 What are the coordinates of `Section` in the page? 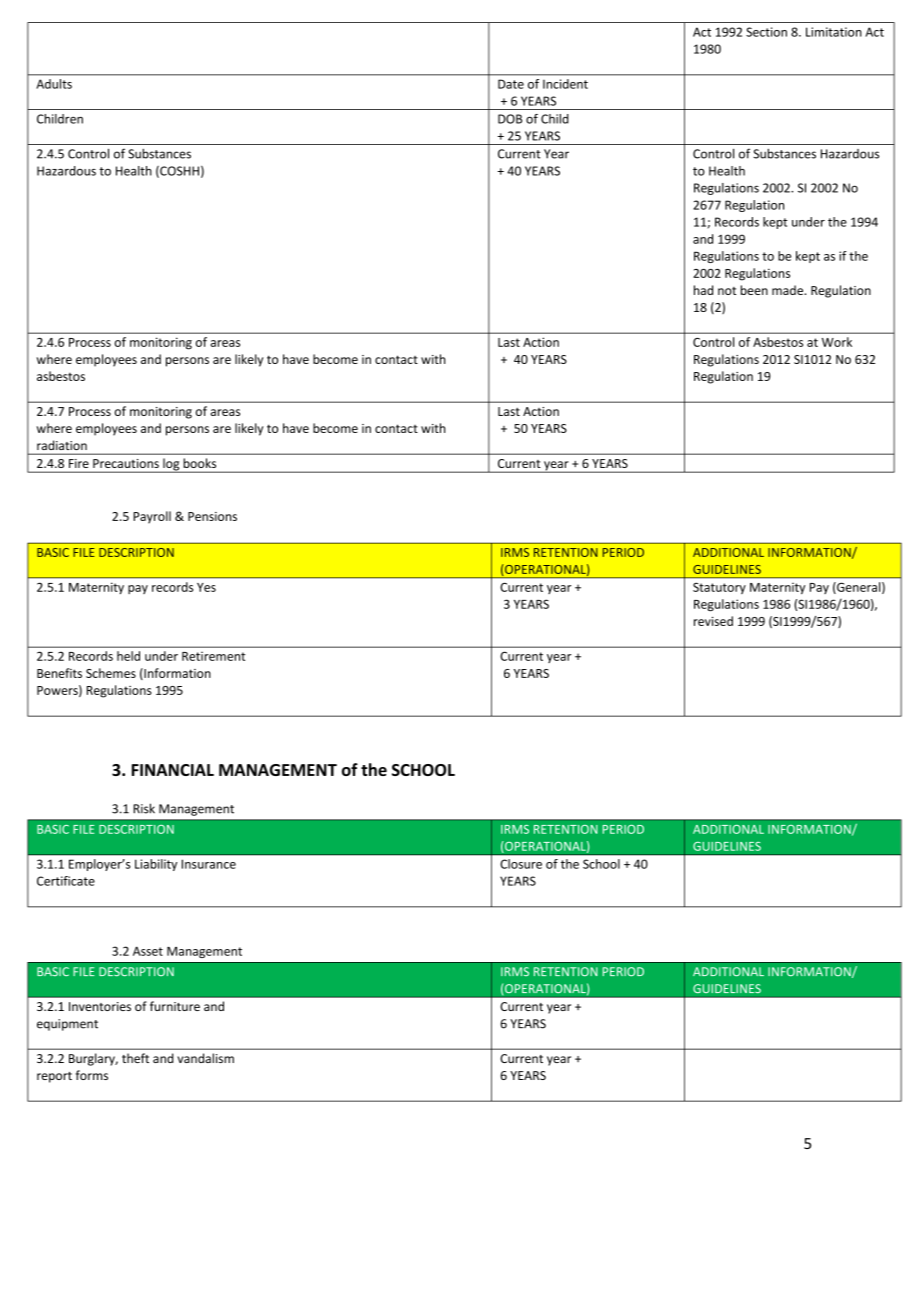 It's located at (766, 32).
